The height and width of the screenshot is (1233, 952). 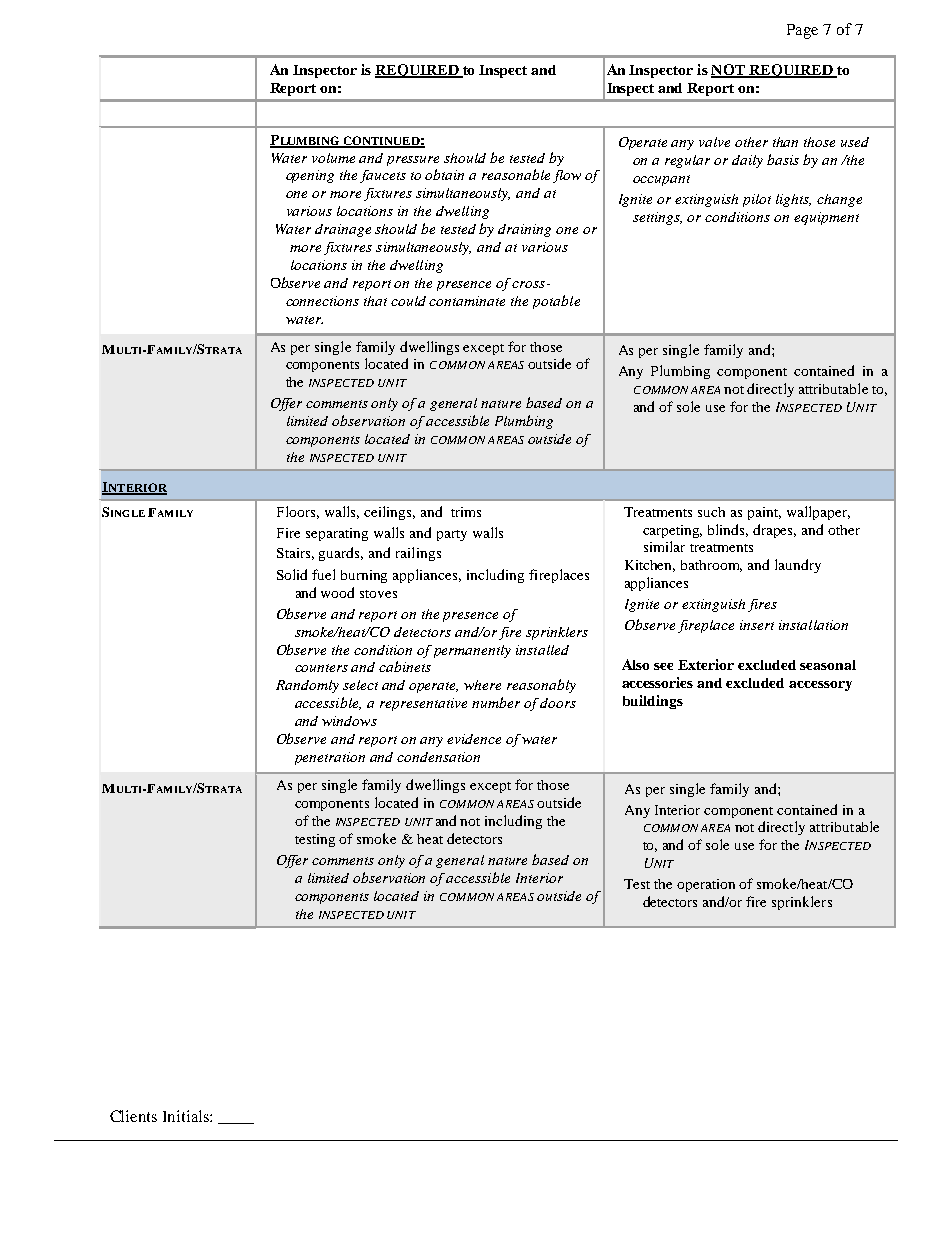 I want to click on accessory, so click(x=820, y=686).
